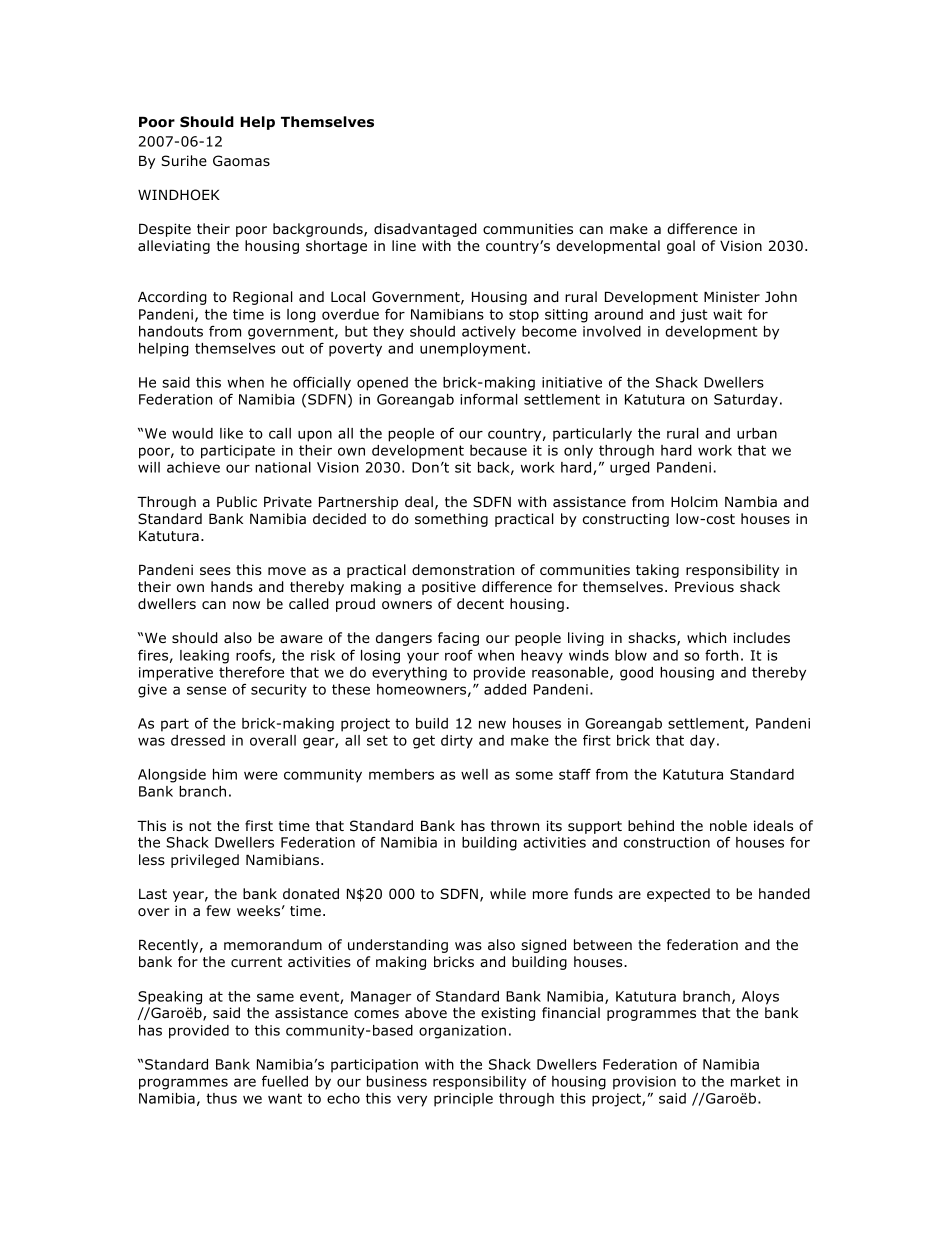 The width and height of the image is (952, 1233). I want to click on Public, so click(237, 501).
